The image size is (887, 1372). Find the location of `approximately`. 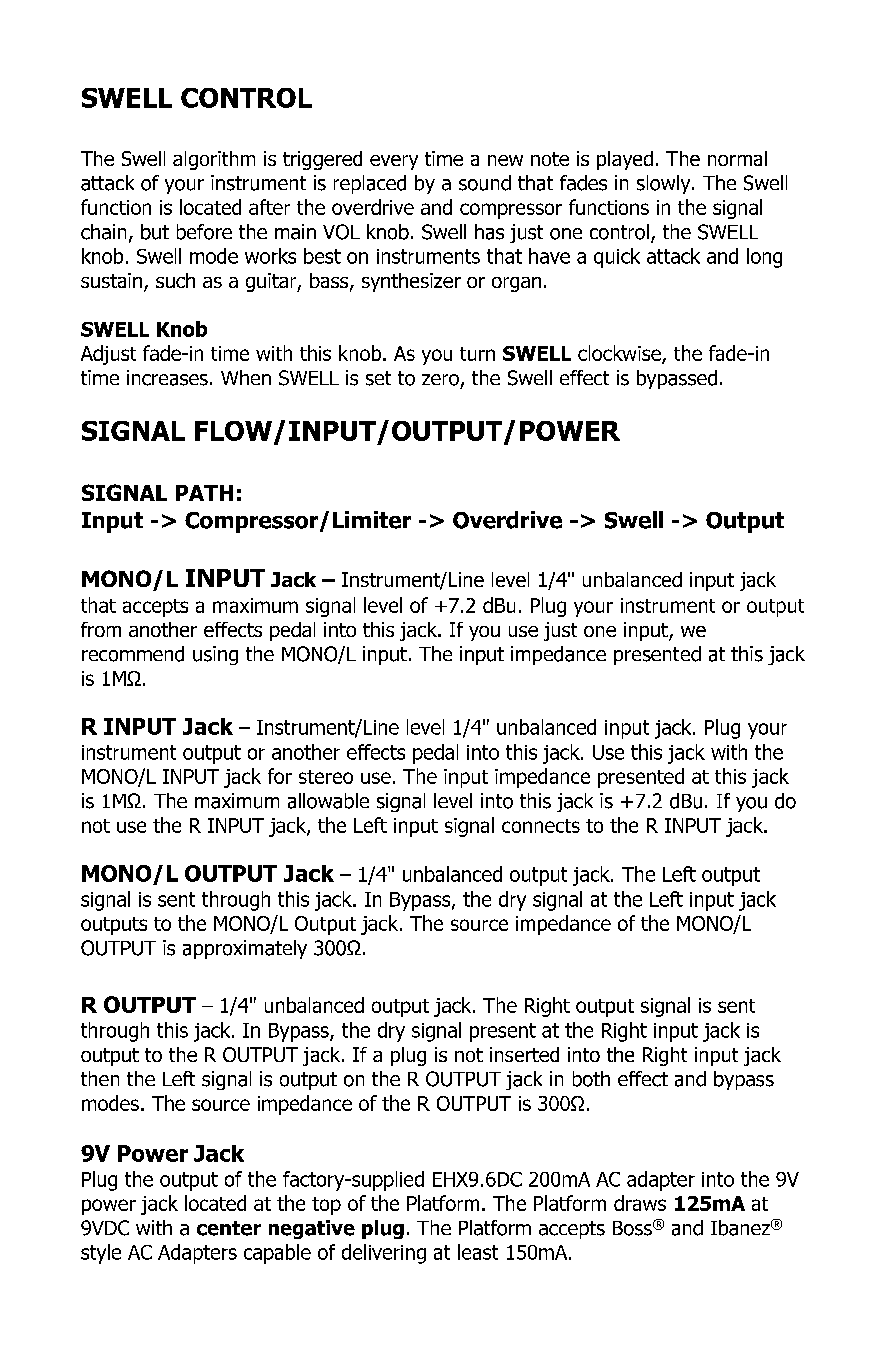

approximately is located at coordinates (245, 949).
